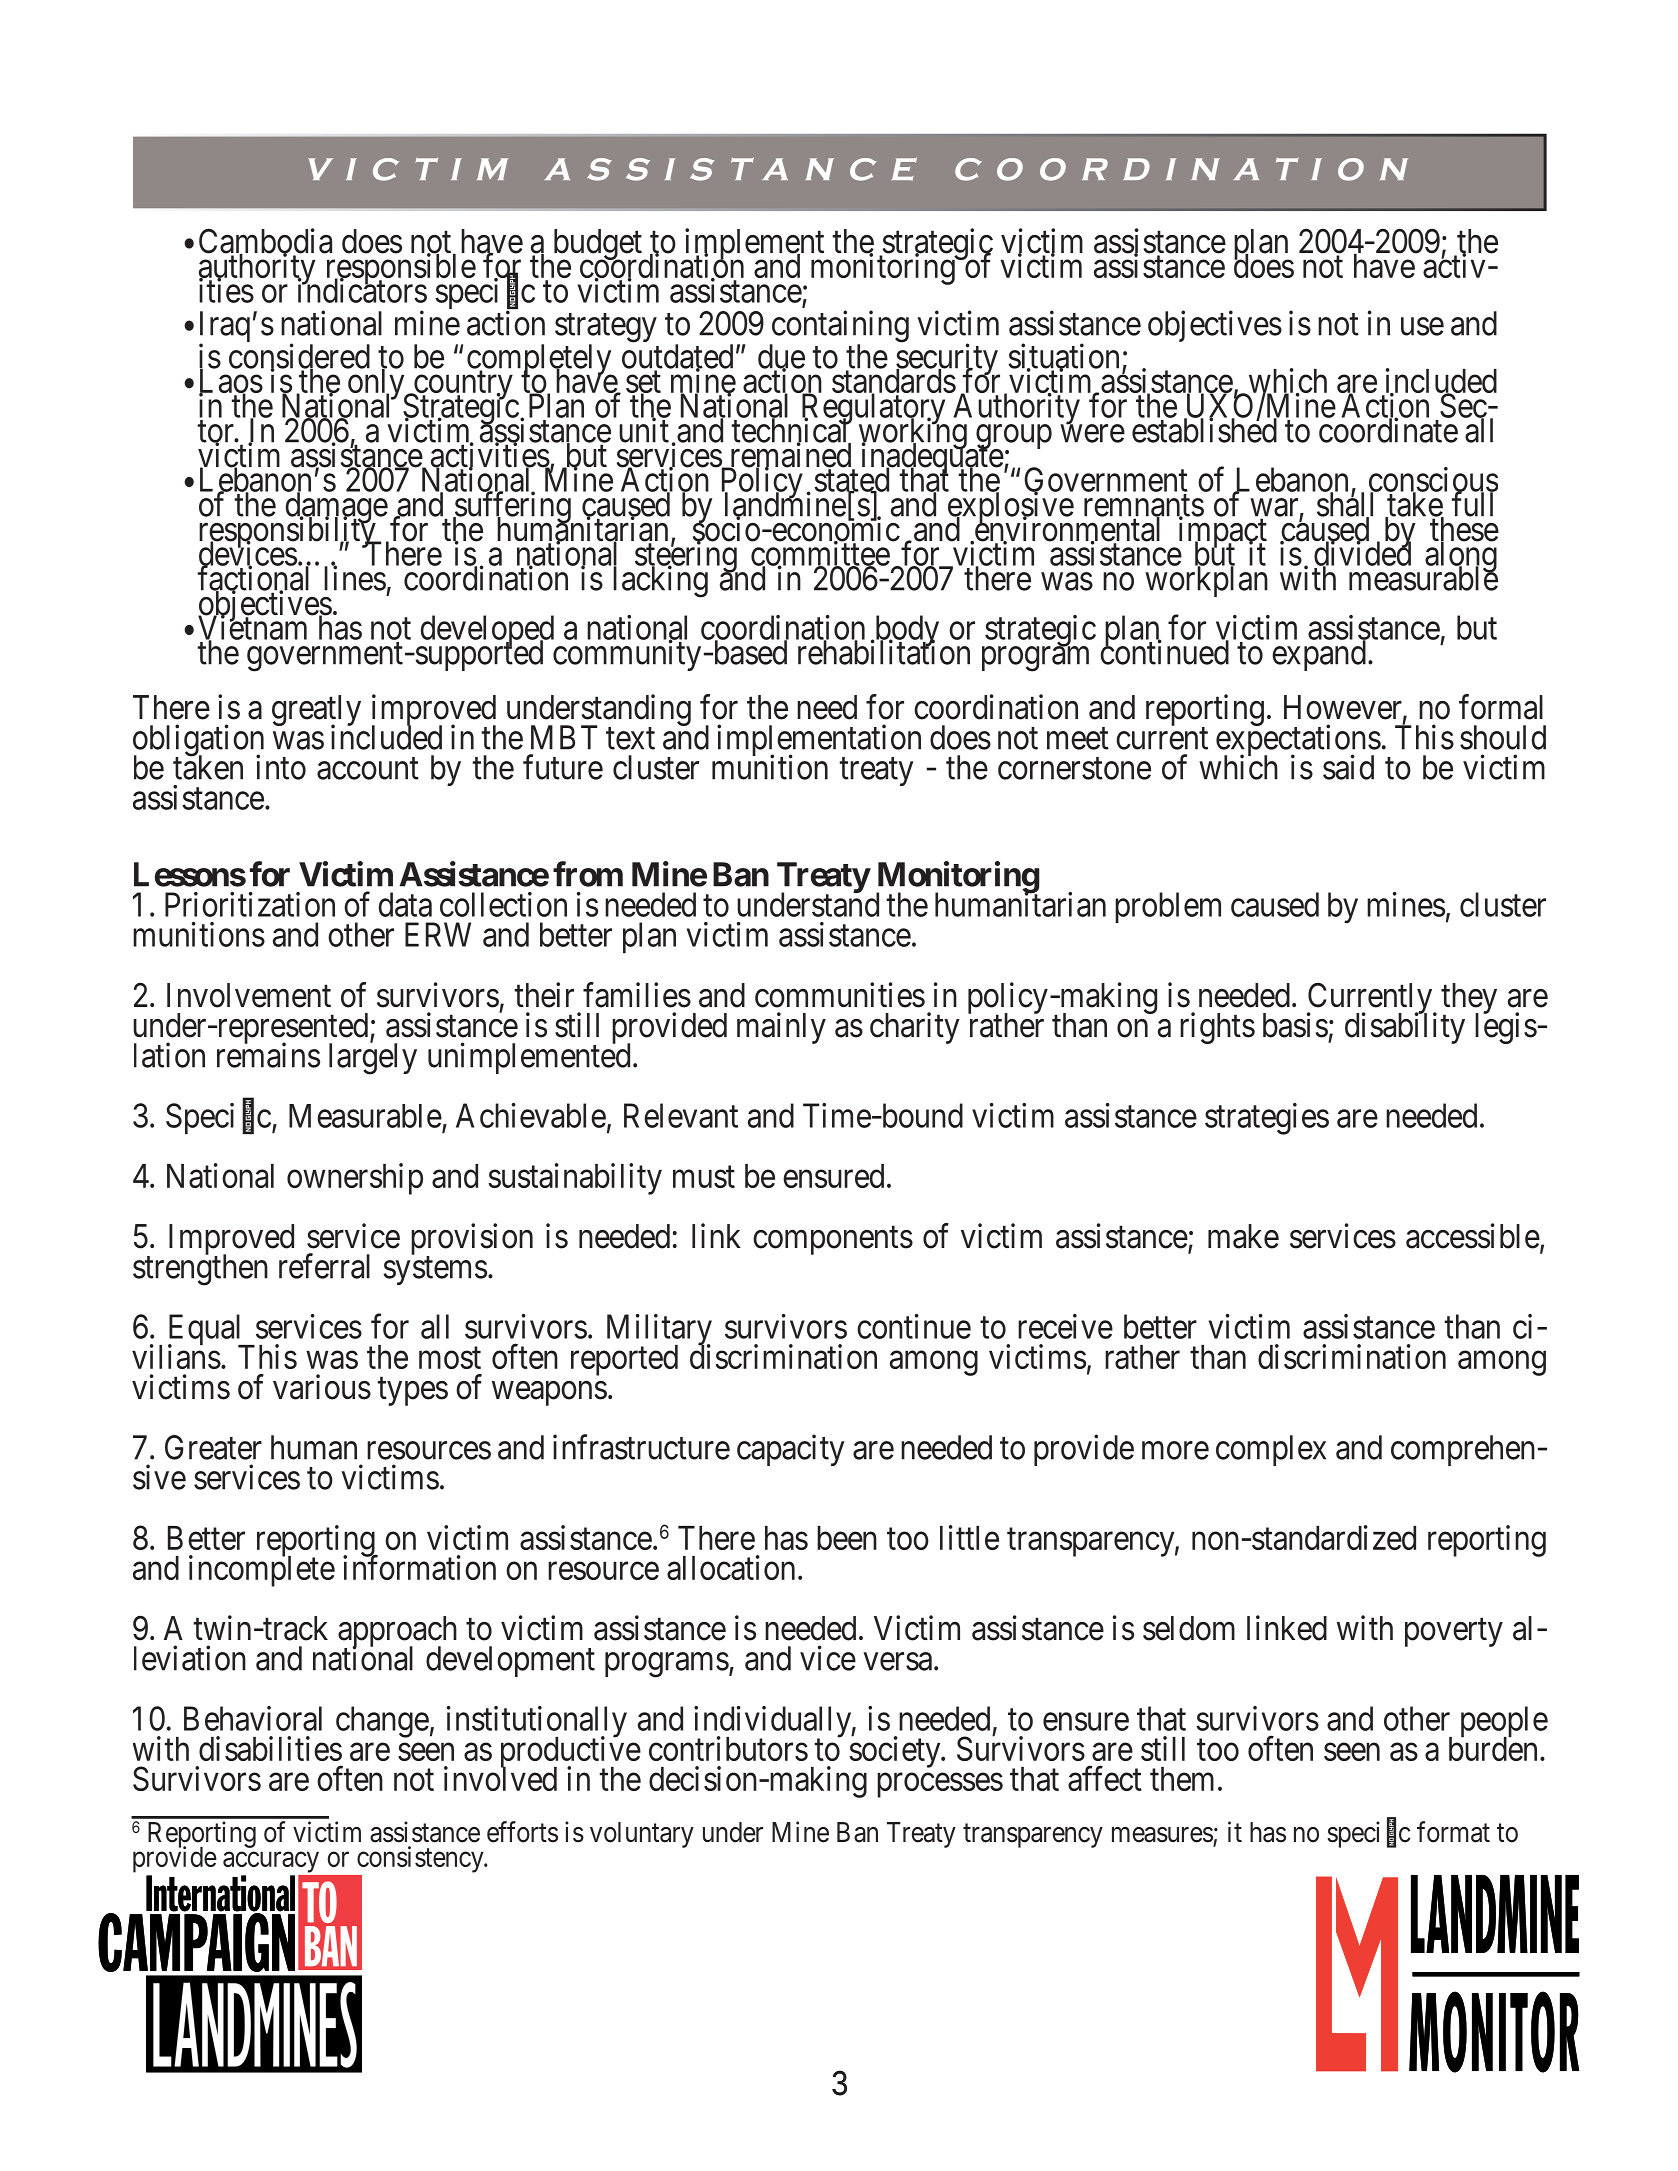 The height and width of the screenshot is (2171, 1678). Describe the element at coordinates (1387, 430) in the screenshot. I see `coordinate` at that location.
